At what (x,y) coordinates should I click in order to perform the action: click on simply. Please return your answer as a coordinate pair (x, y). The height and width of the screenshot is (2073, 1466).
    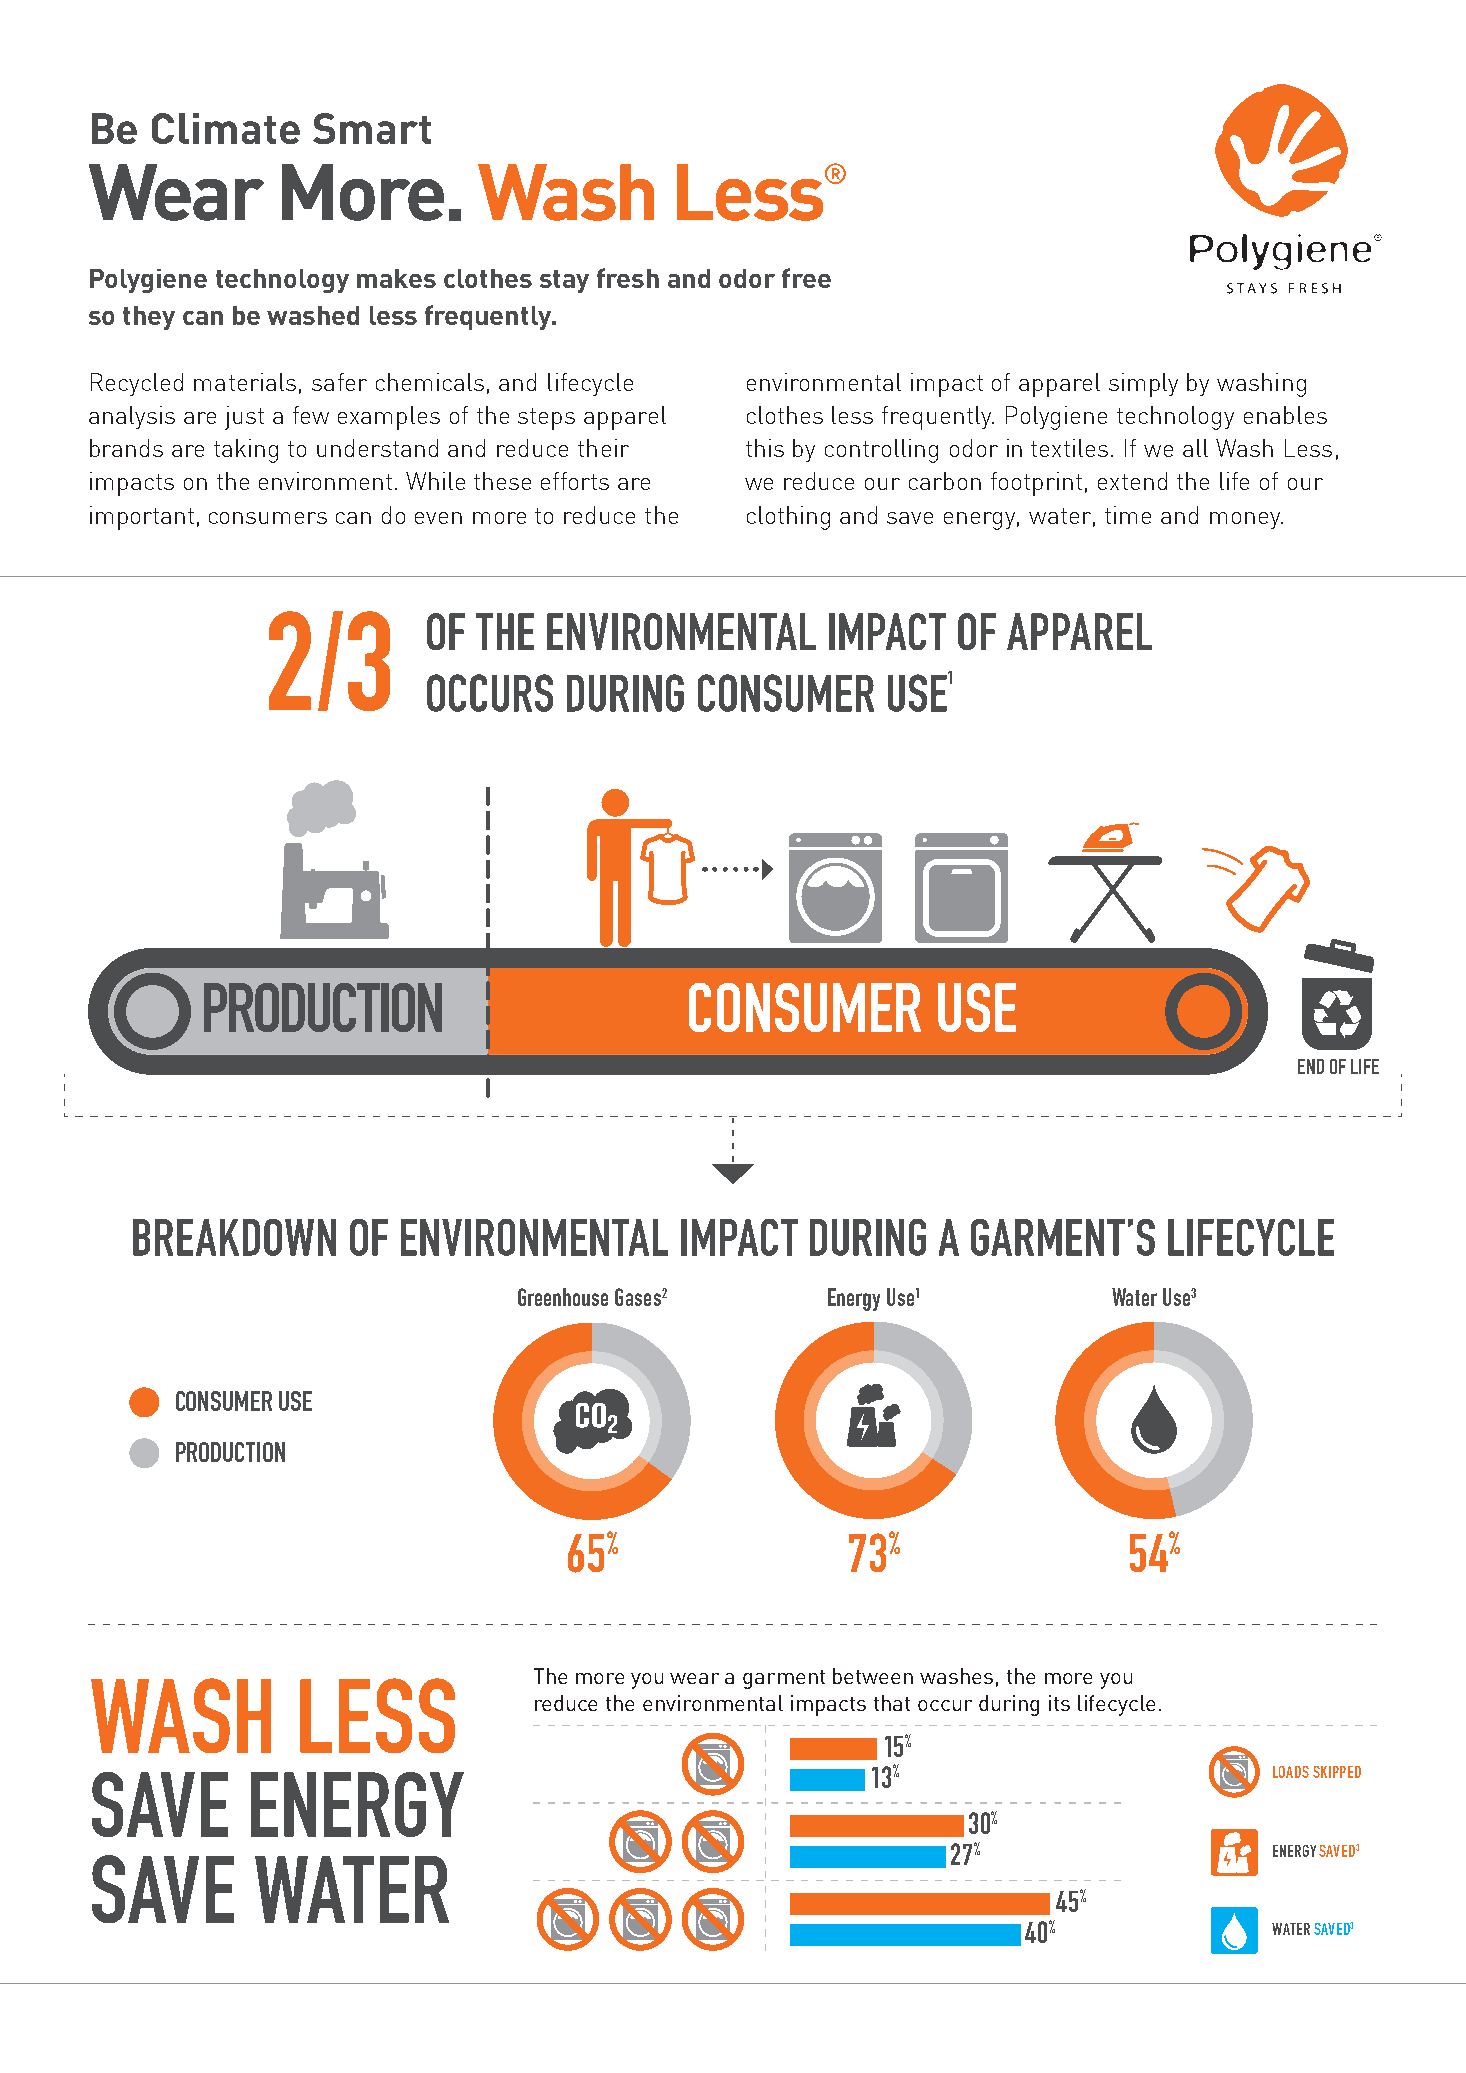
    Looking at the image, I should click on (1143, 385).
